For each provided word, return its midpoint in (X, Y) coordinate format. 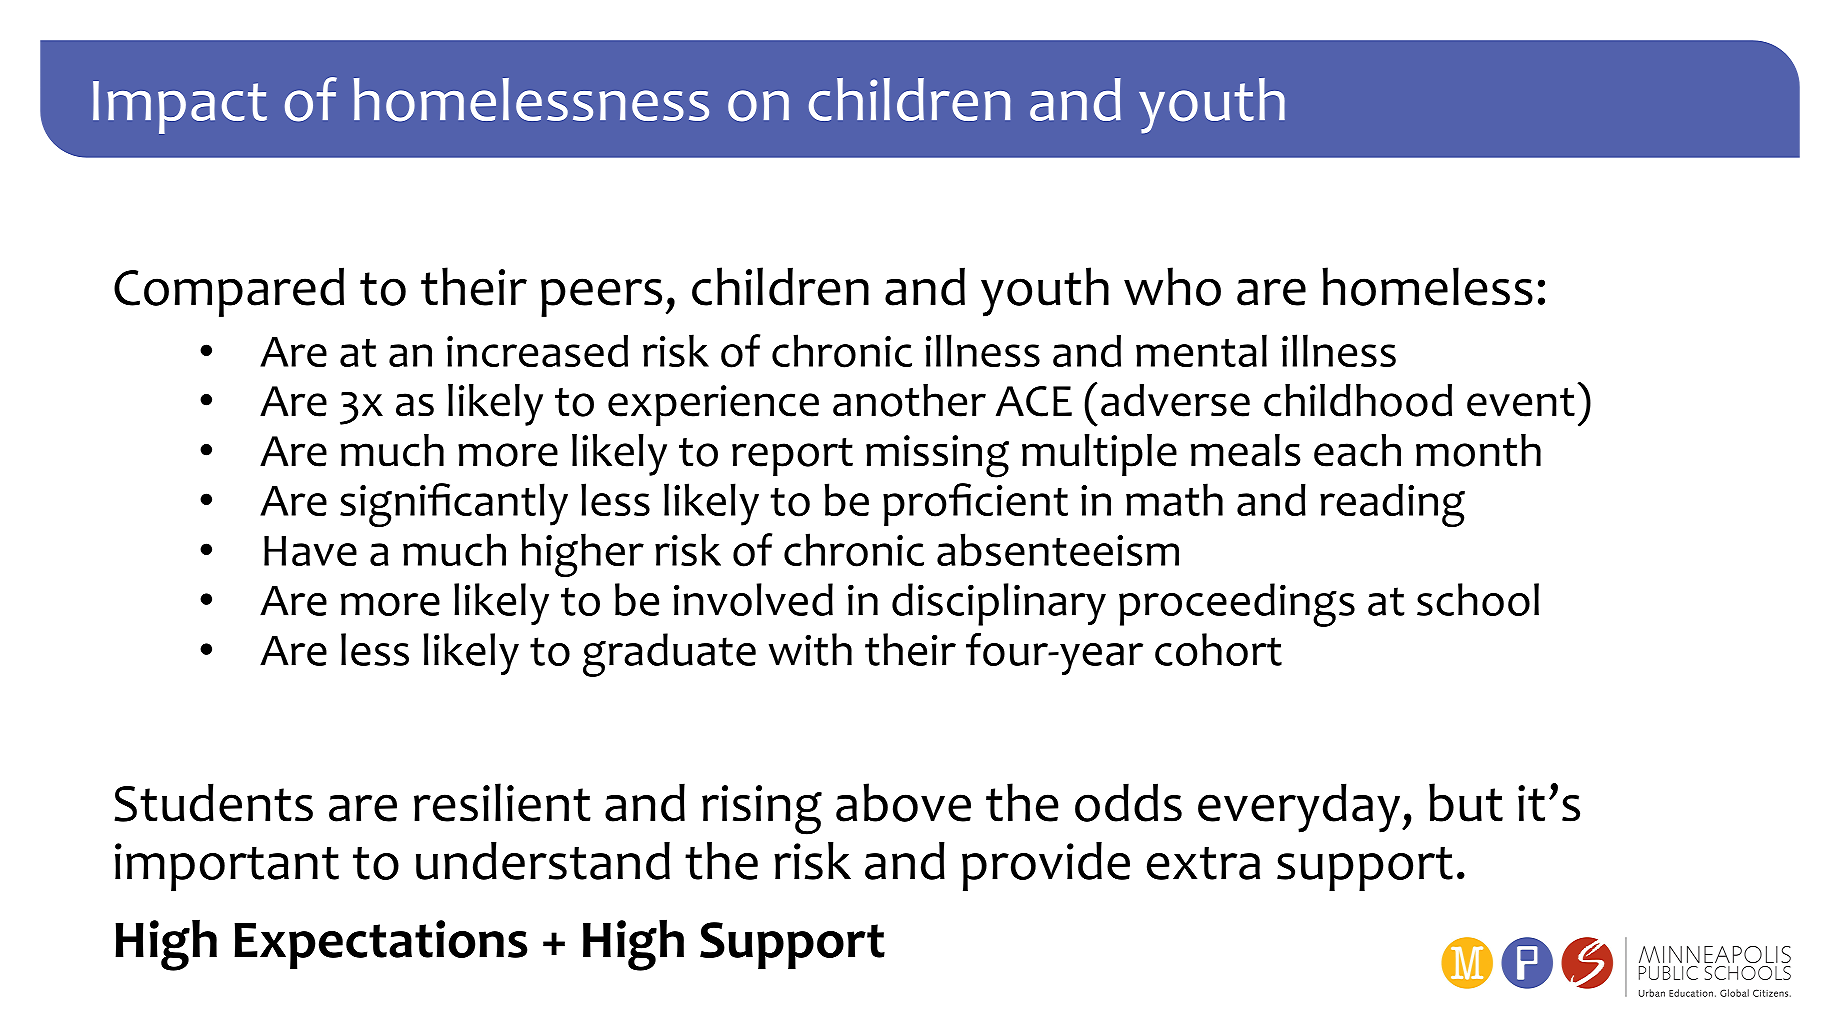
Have (310, 551)
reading (1392, 505)
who (1172, 286)
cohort (1218, 649)
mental (1201, 350)
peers (601, 297)
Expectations (381, 944)
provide (1046, 866)
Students (213, 802)
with (810, 649)
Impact (180, 107)
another (909, 400)
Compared (229, 292)
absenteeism (1058, 549)
